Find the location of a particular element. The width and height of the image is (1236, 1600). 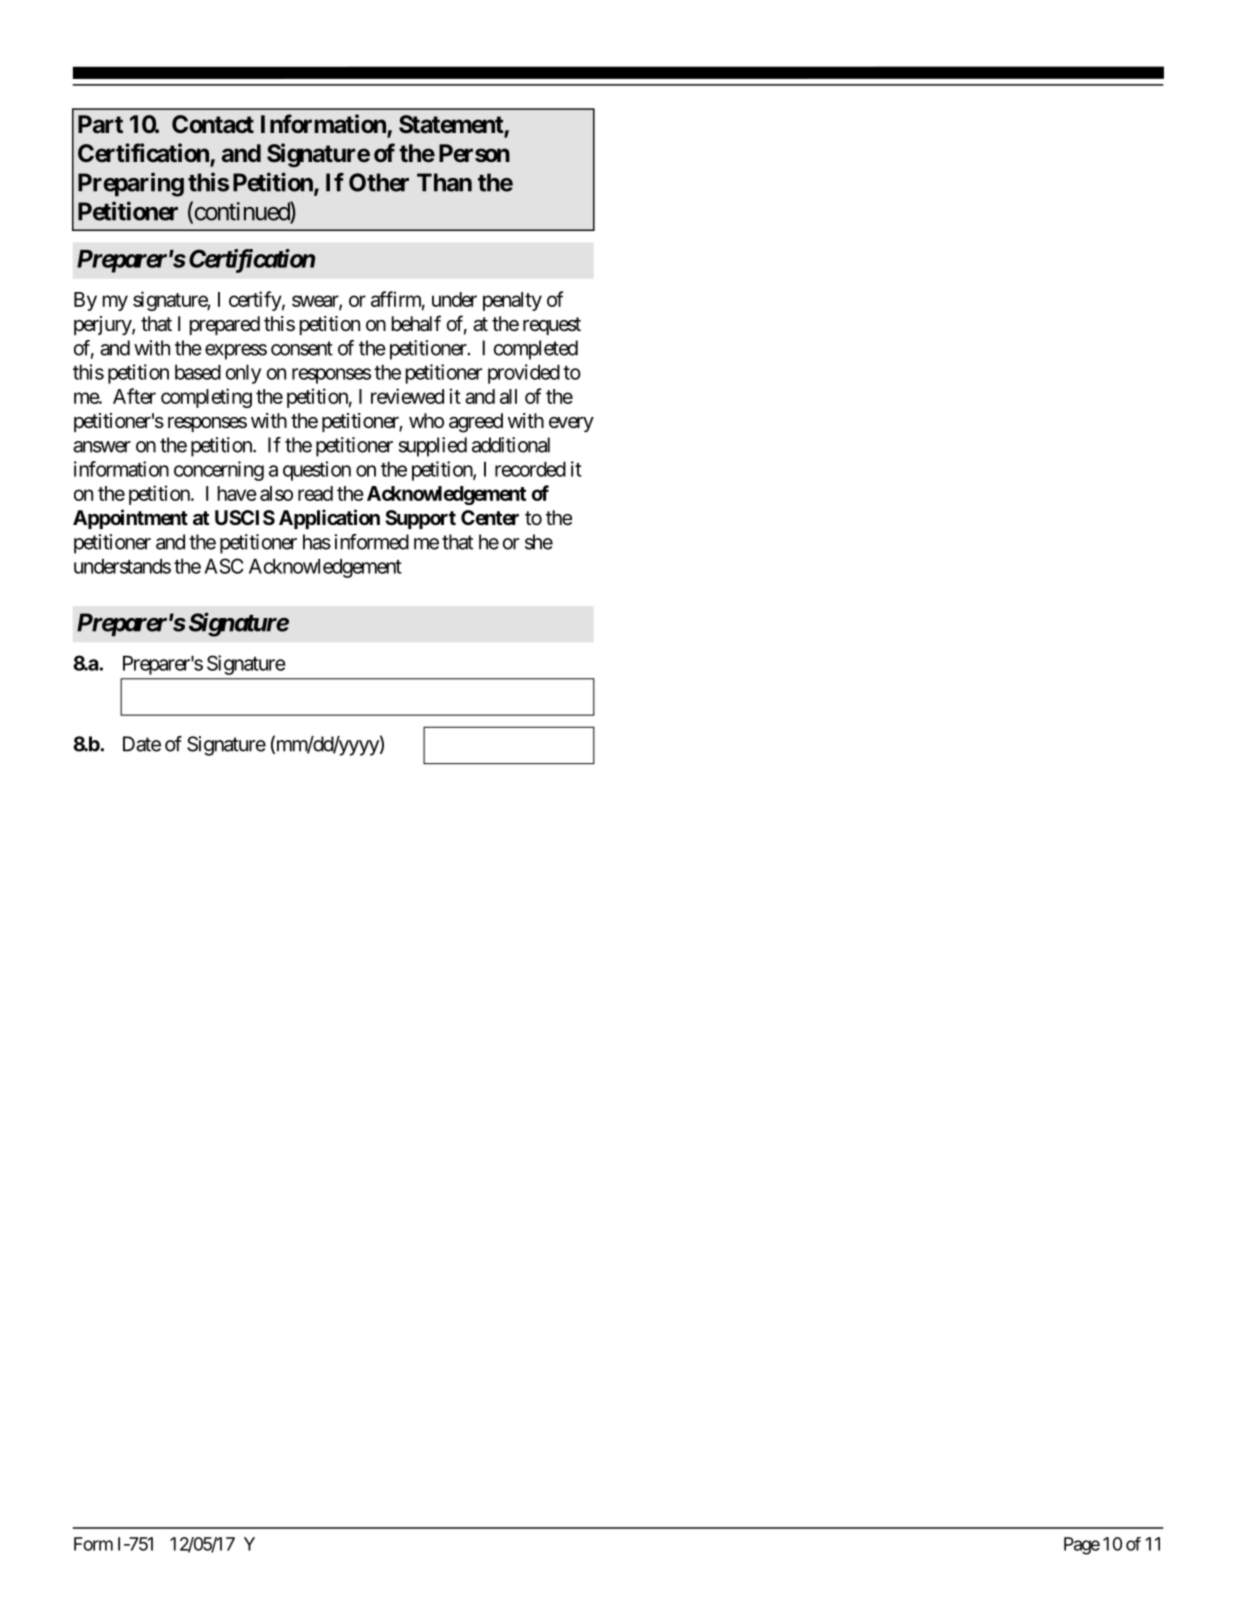

penalty is located at coordinates (512, 301).
